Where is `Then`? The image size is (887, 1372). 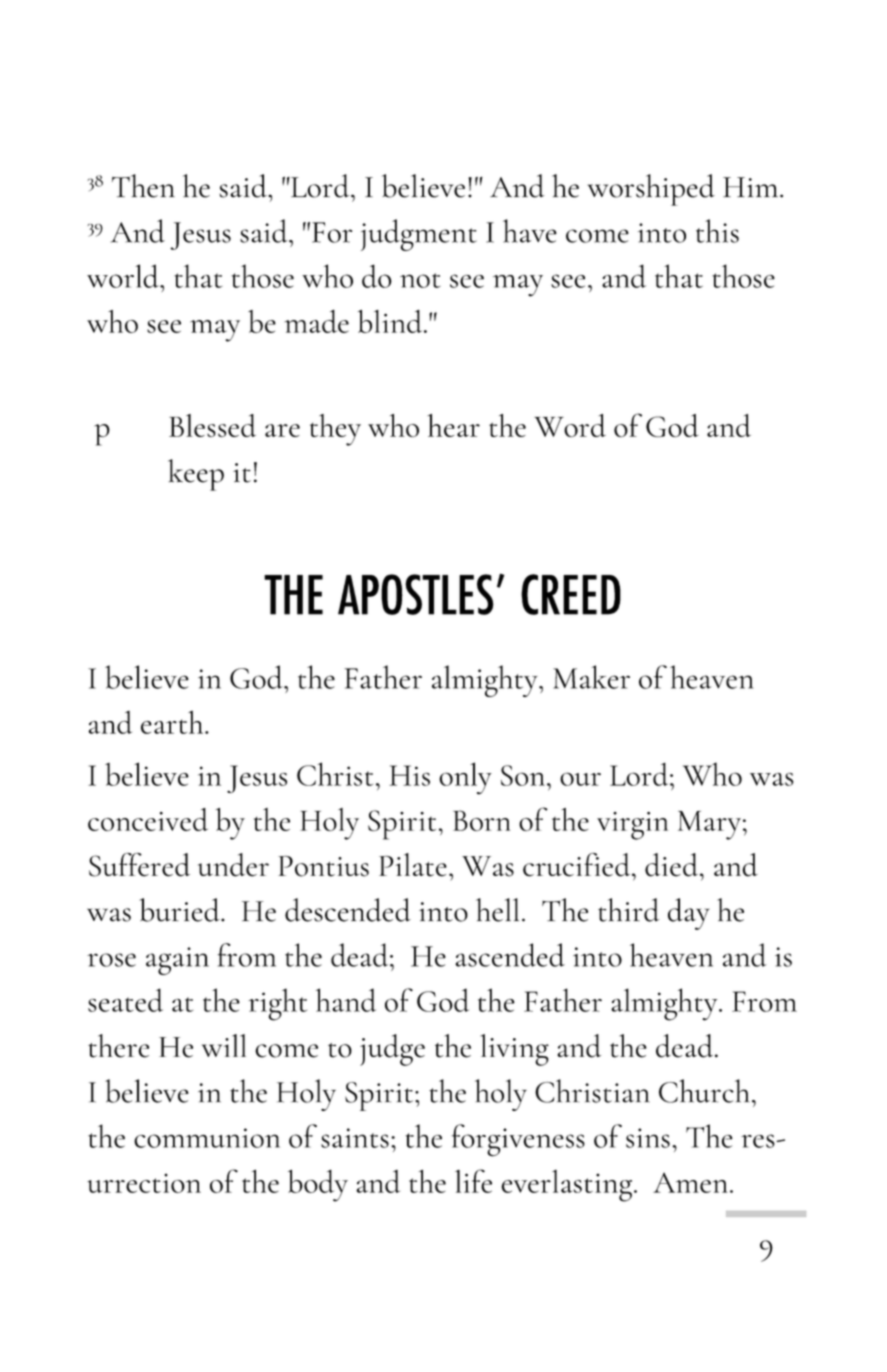 Then is located at coordinates (143, 186).
